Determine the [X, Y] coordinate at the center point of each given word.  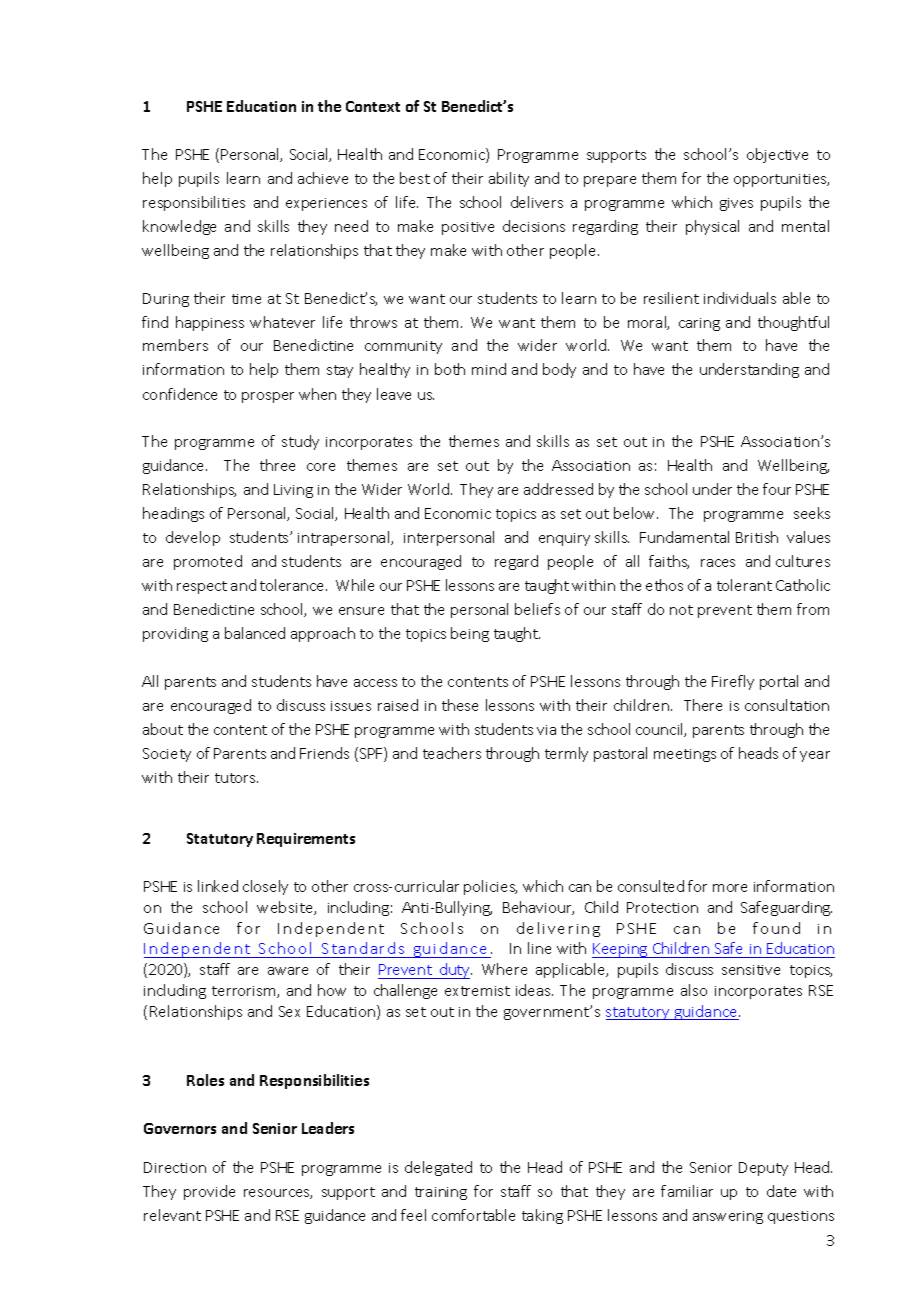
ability [509, 179]
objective [777, 155]
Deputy [763, 1169]
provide [209, 1192]
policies [490, 887]
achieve [323, 178]
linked [218, 886]
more [730, 888]
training [441, 1193]
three [277, 465]
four [777, 489]
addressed [558, 489]
